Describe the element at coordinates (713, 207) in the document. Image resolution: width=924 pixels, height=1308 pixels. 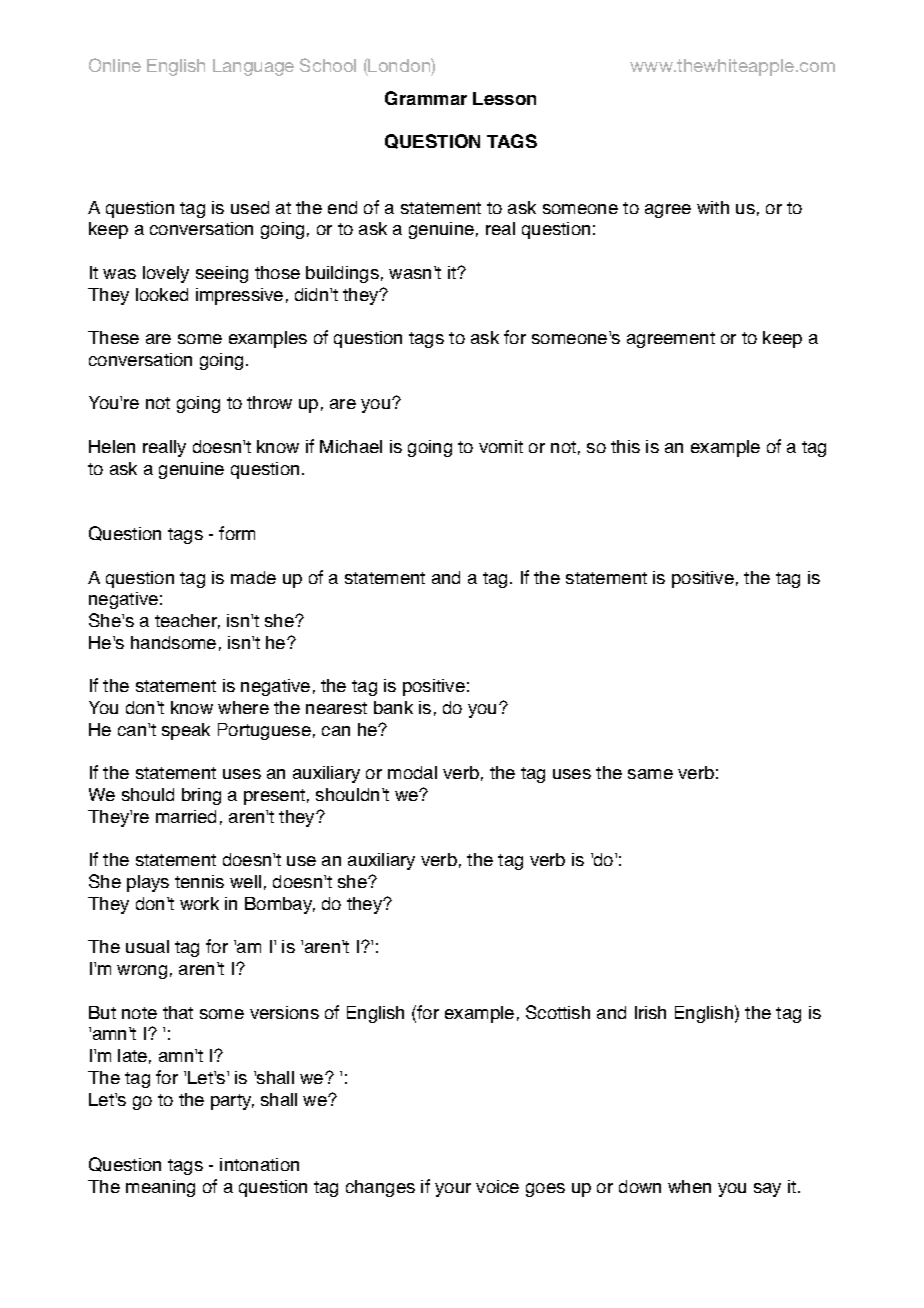
I see `with` at that location.
